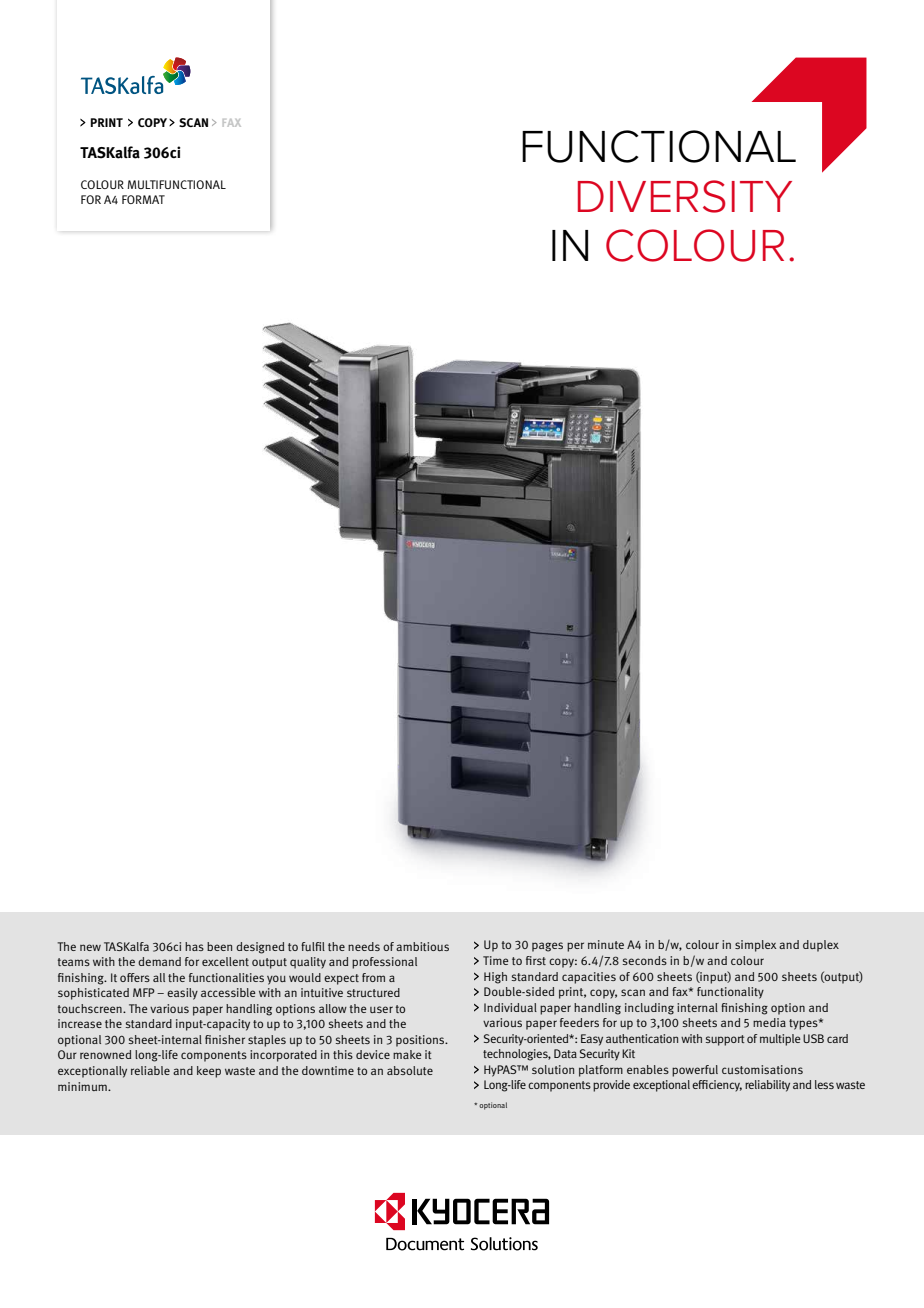 The height and width of the screenshot is (1308, 924). What do you see at coordinates (364, 946) in the screenshot?
I see `needs` at bounding box center [364, 946].
